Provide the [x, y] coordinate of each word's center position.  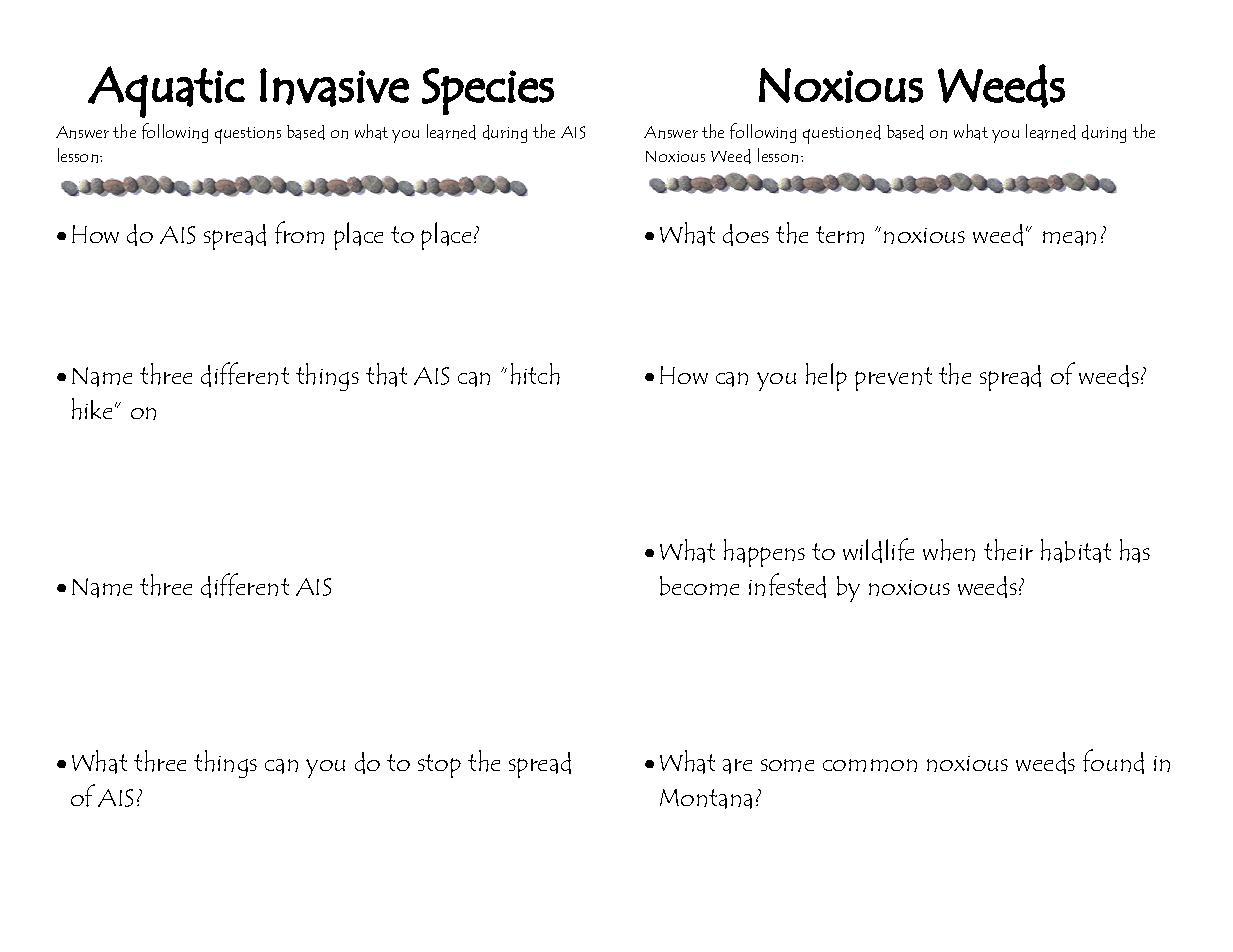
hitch [535, 374]
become [699, 586]
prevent [893, 379]
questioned [842, 134]
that [386, 375]
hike [94, 409]
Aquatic [166, 92]
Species [488, 91]
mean [1069, 238]
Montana [706, 799]
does [746, 235]
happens [764, 553]
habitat [1076, 551]
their [1008, 550]
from [299, 232]
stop [439, 766]
